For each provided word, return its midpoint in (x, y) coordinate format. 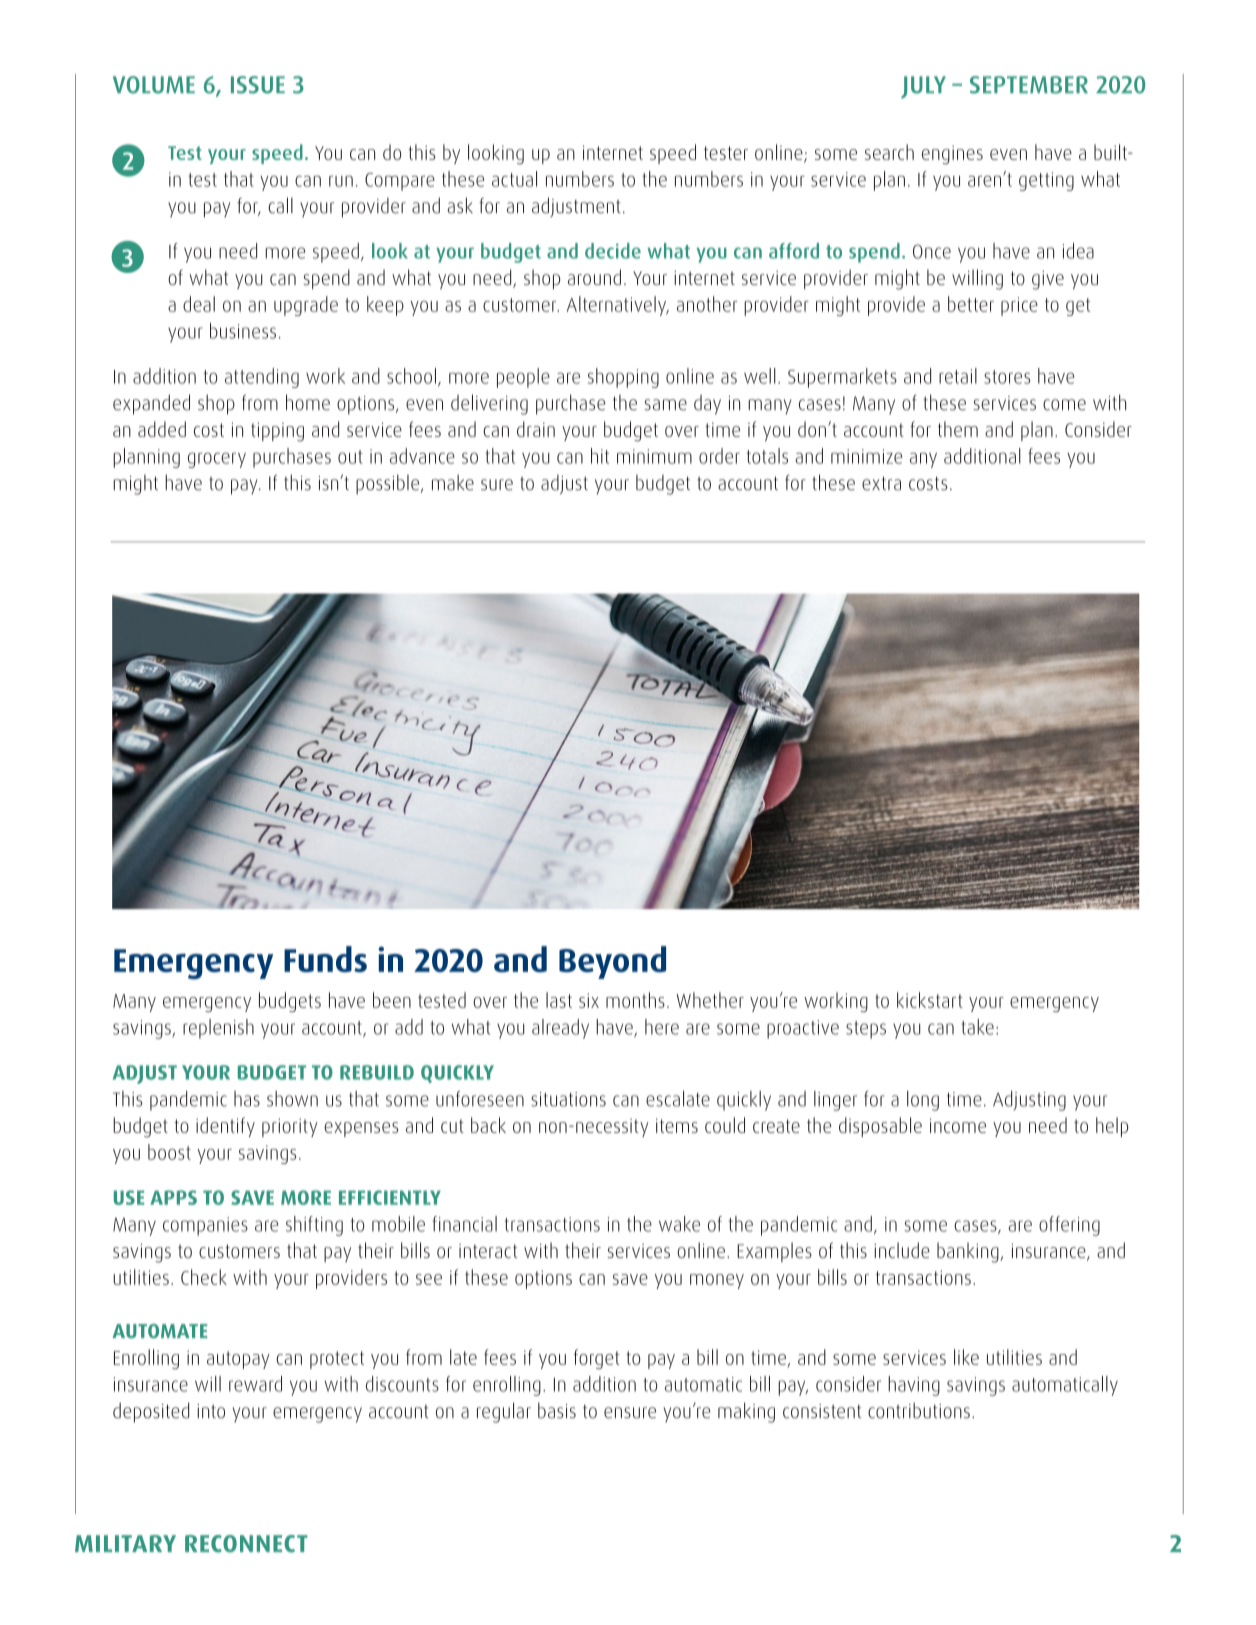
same (665, 405)
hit (600, 456)
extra (881, 483)
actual (514, 179)
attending (262, 378)
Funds (325, 959)
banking (969, 1252)
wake (679, 1224)
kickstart (930, 1000)
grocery (217, 460)
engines (952, 155)
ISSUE (258, 85)
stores (1007, 377)
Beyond (612, 962)
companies (205, 1226)
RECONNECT (246, 1544)
